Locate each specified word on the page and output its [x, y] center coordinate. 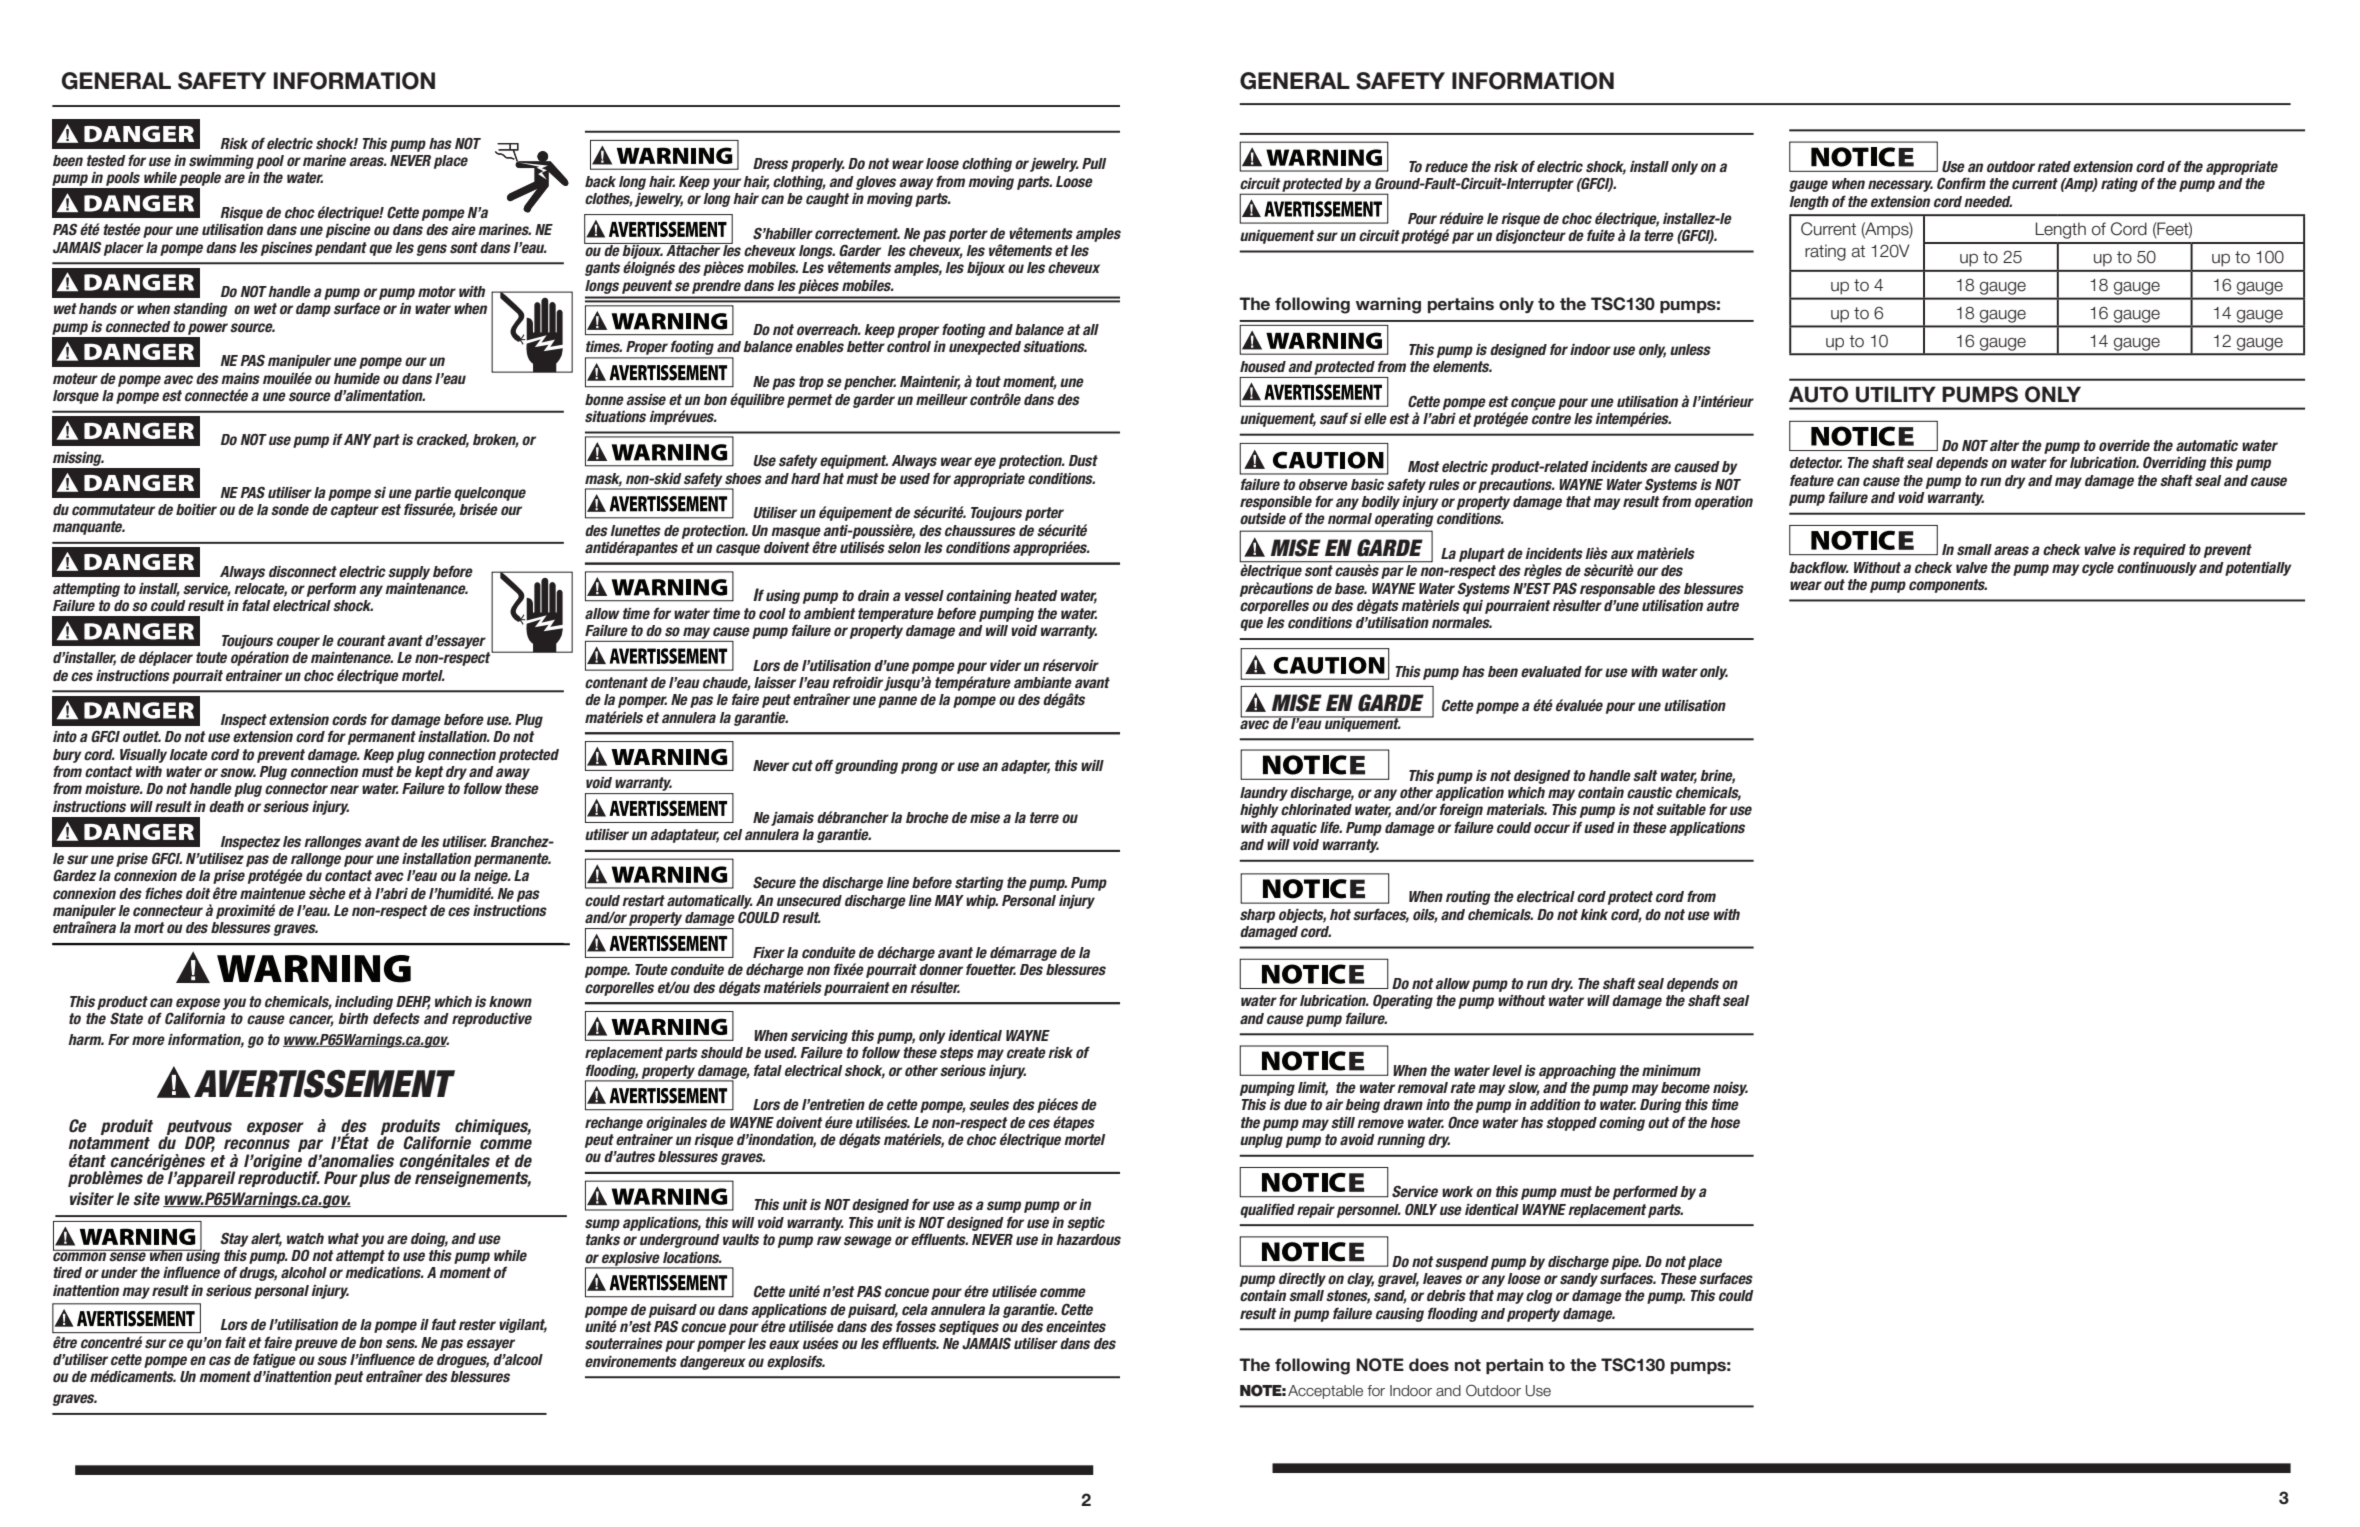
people [200, 179]
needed [1988, 201]
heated [1036, 595]
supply [409, 573]
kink [1594, 914]
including [364, 1003]
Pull [1094, 163]
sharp [1257, 916]
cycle [2098, 569]
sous [332, 1361]
